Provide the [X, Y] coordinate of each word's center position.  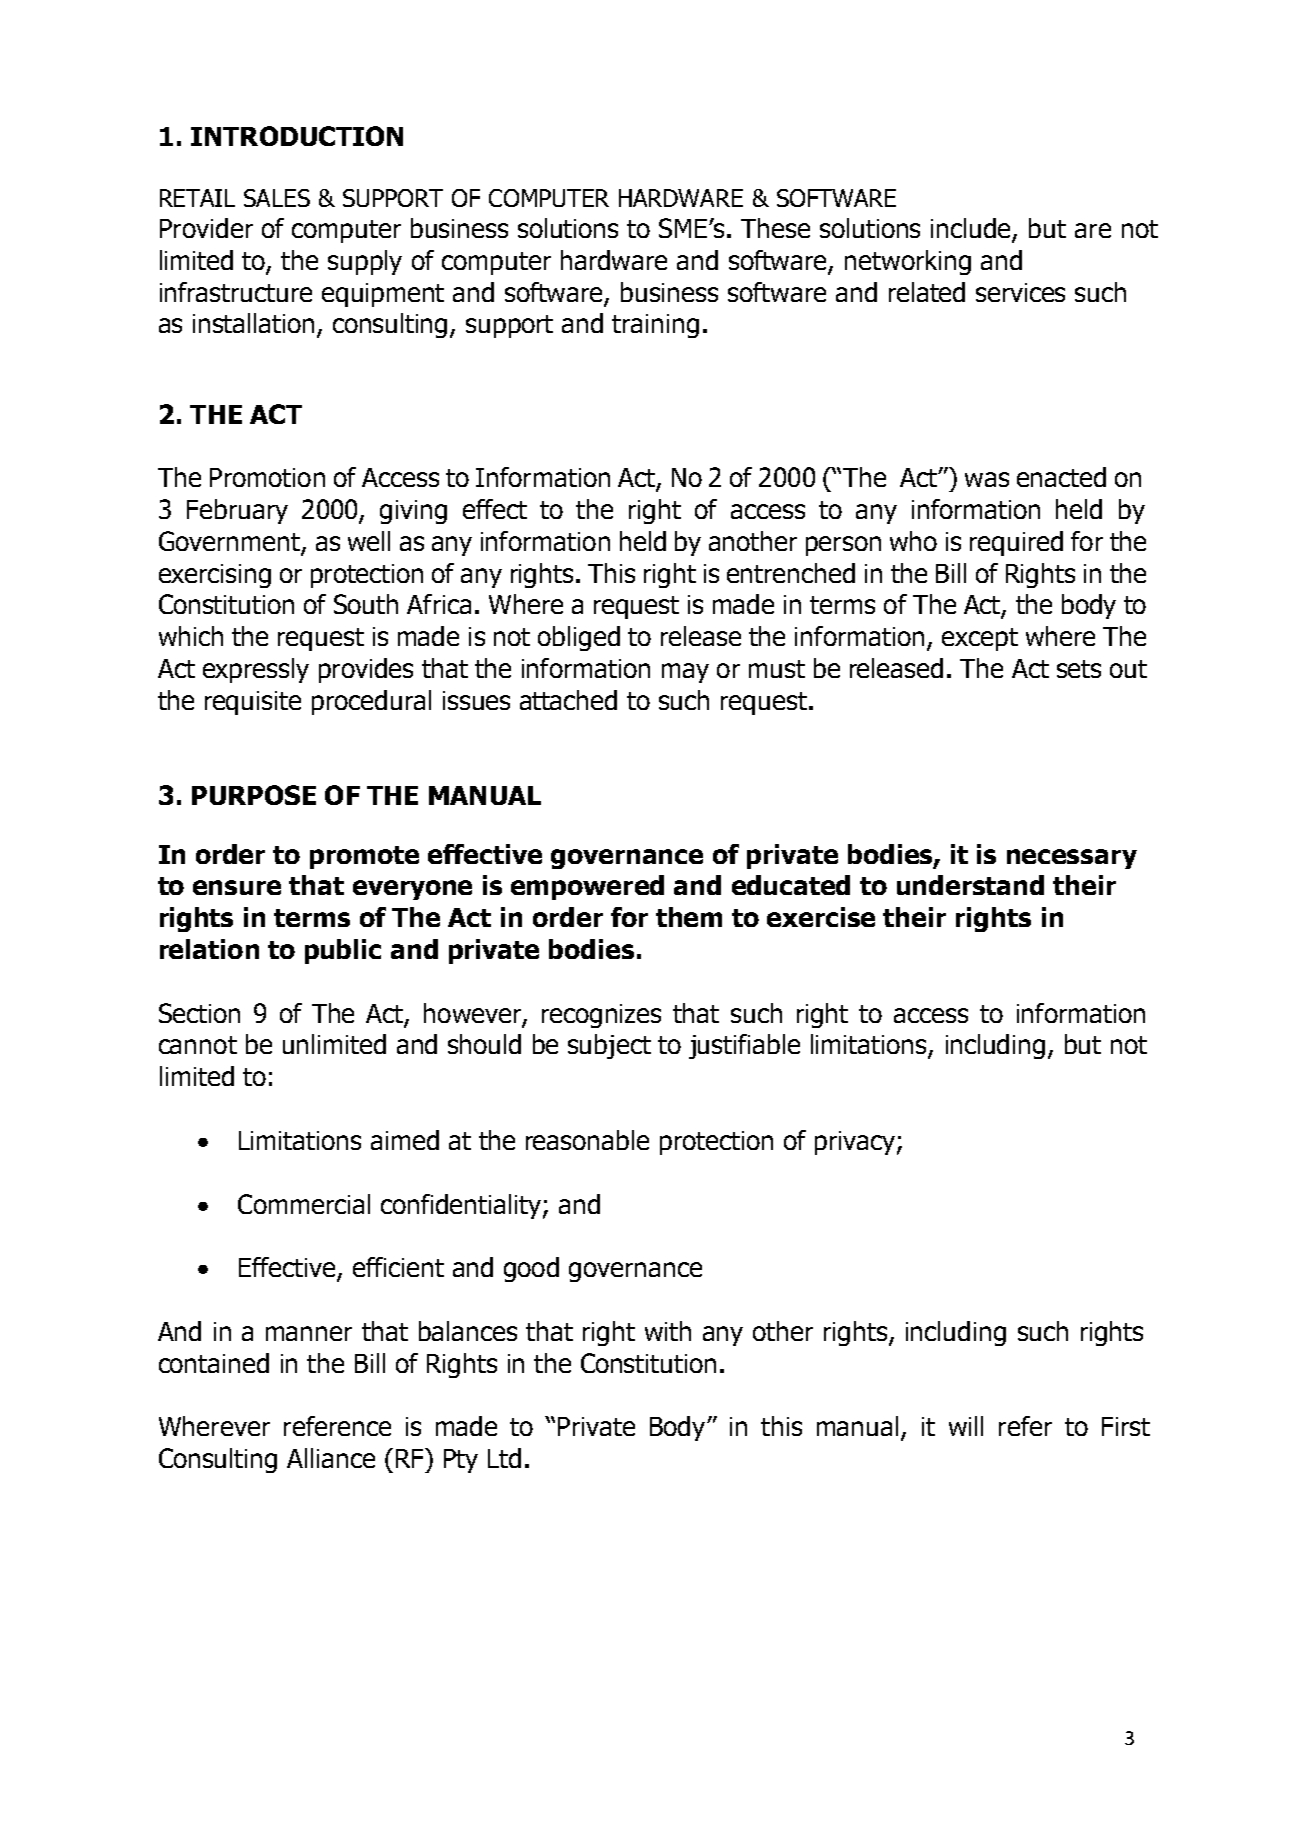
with [668, 1331]
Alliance [331, 1458]
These [775, 228]
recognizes [601, 1016]
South [366, 604]
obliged [579, 638]
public [343, 951]
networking [908, 262]
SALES [277, 198]
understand [970, 885]
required [1016, 543]
